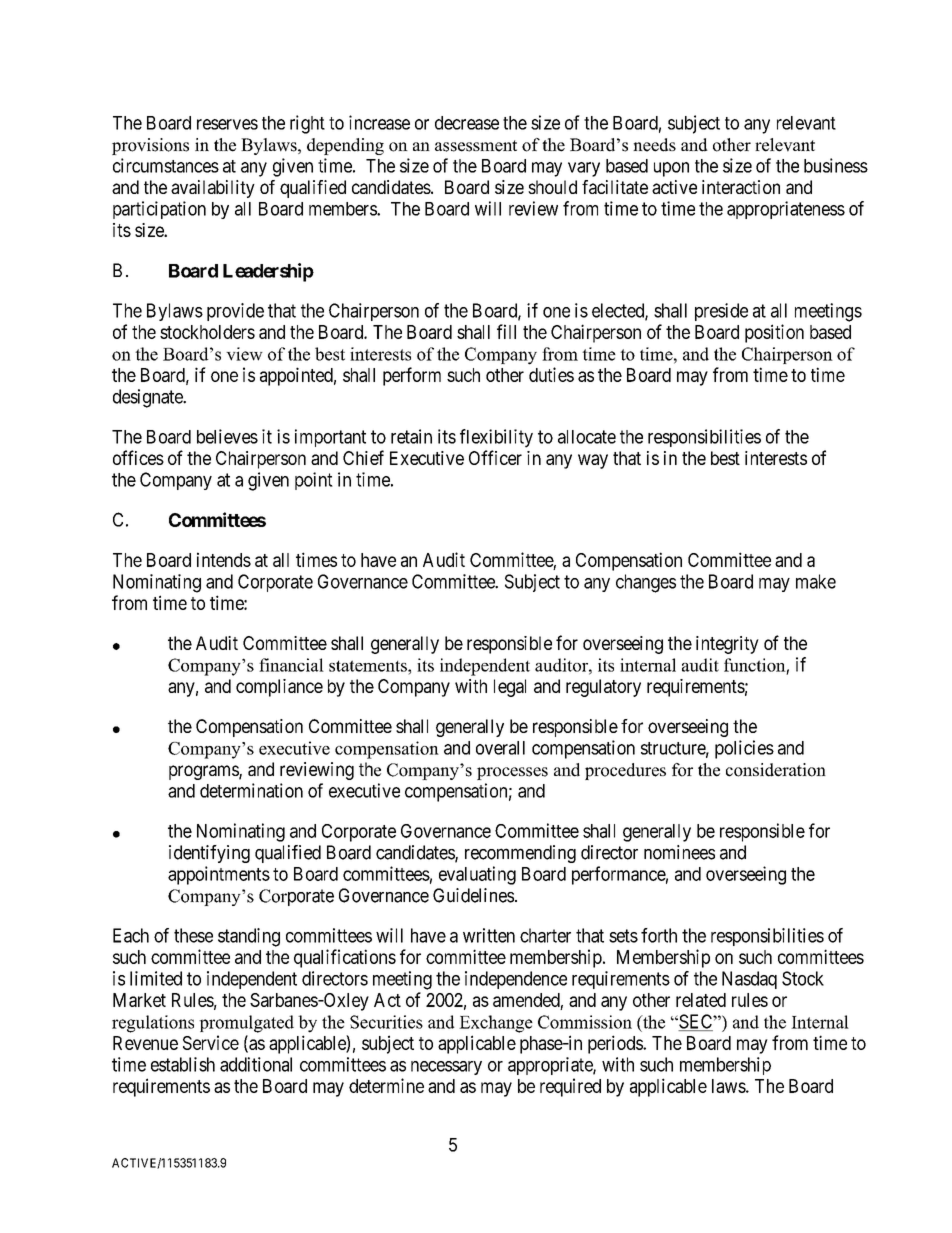 The height and width of the screenshot is (1233, 952). I want to click on Service, so click(211, 1042).
